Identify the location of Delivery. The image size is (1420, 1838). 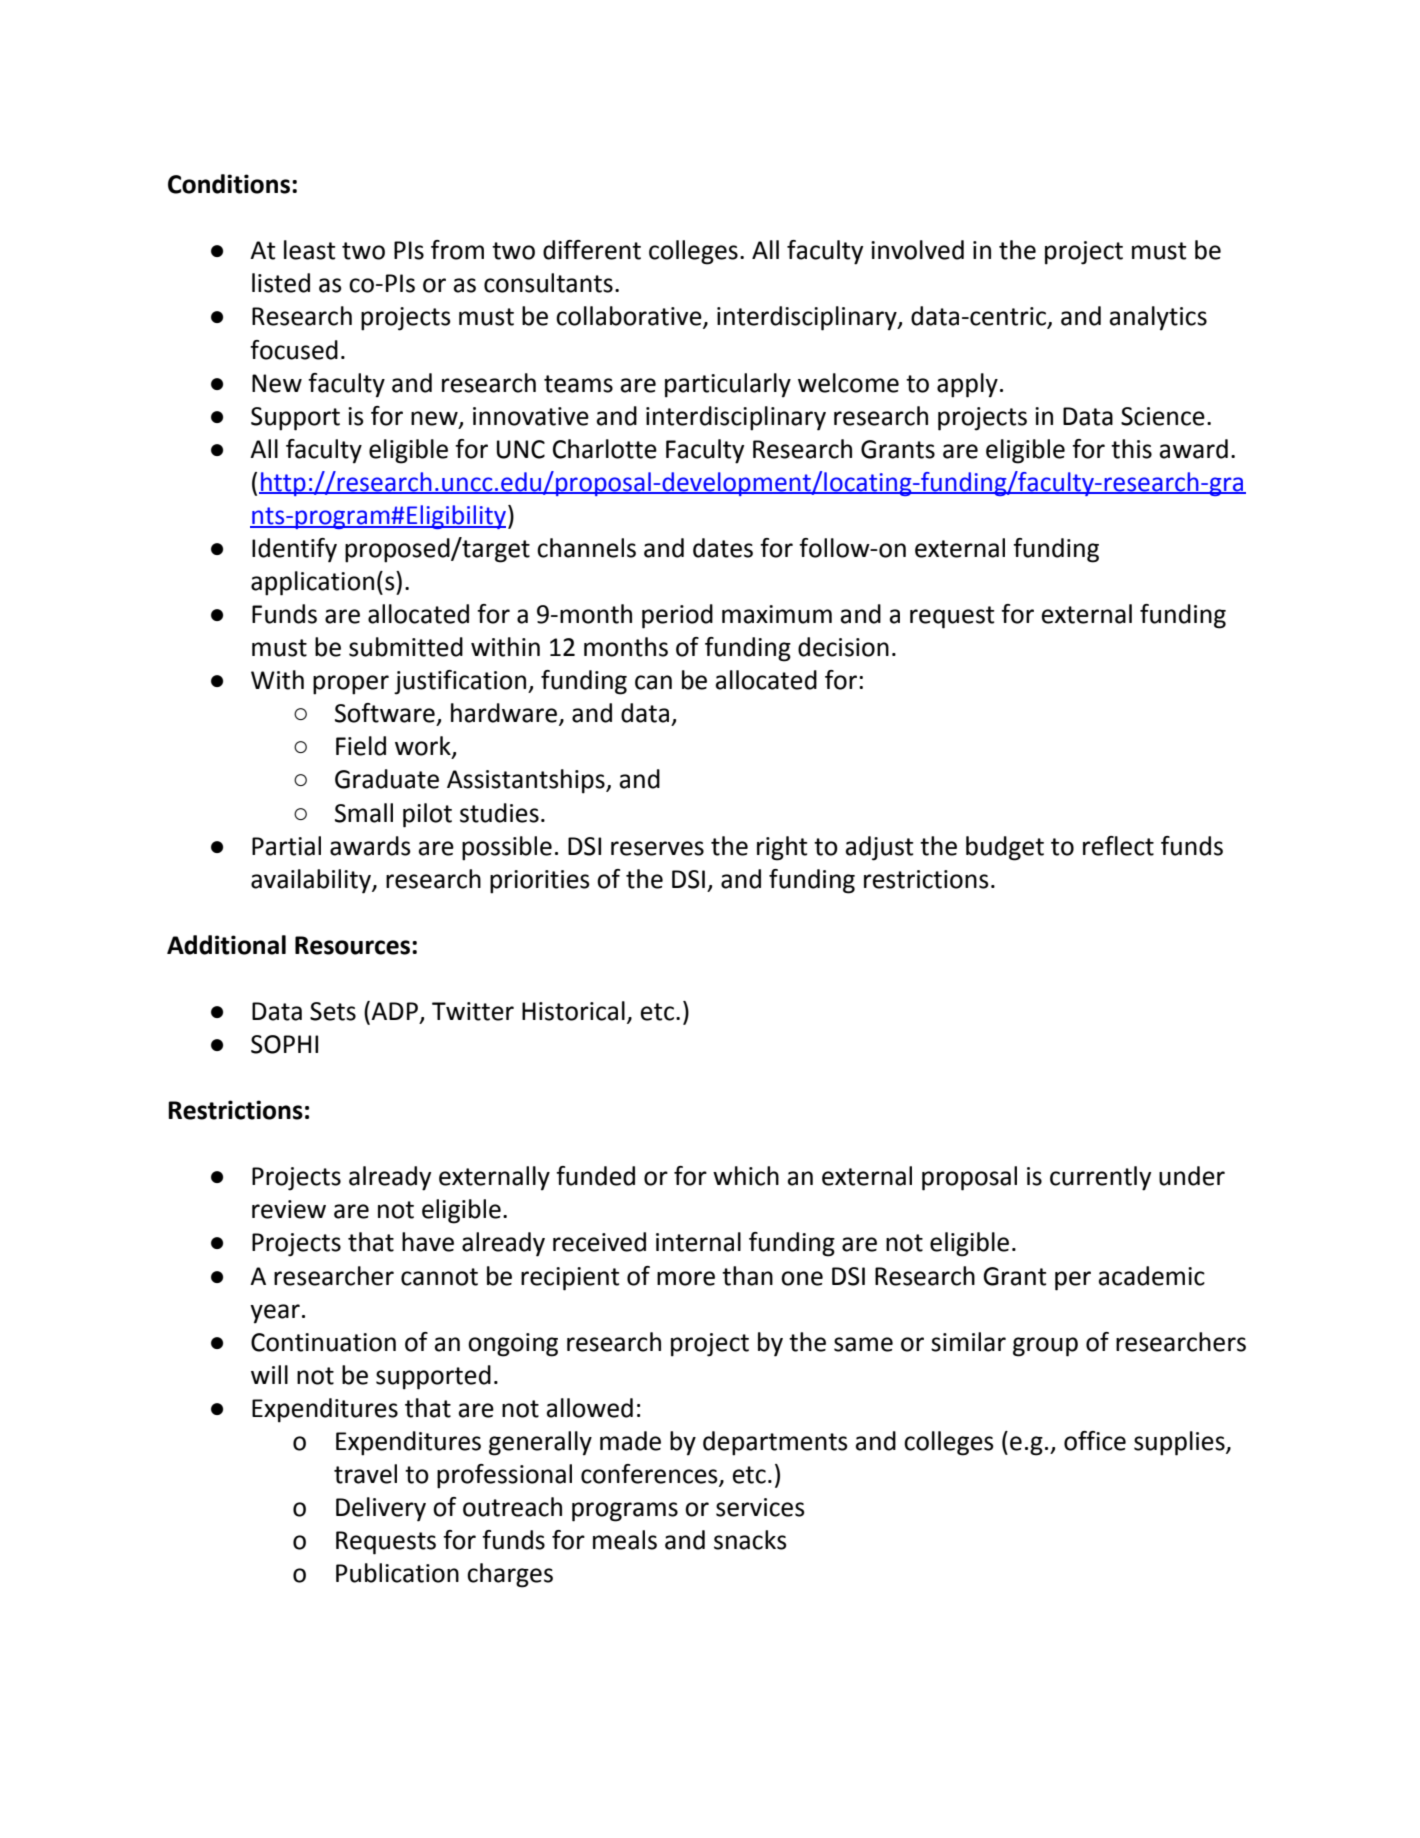
(381, 1509).
